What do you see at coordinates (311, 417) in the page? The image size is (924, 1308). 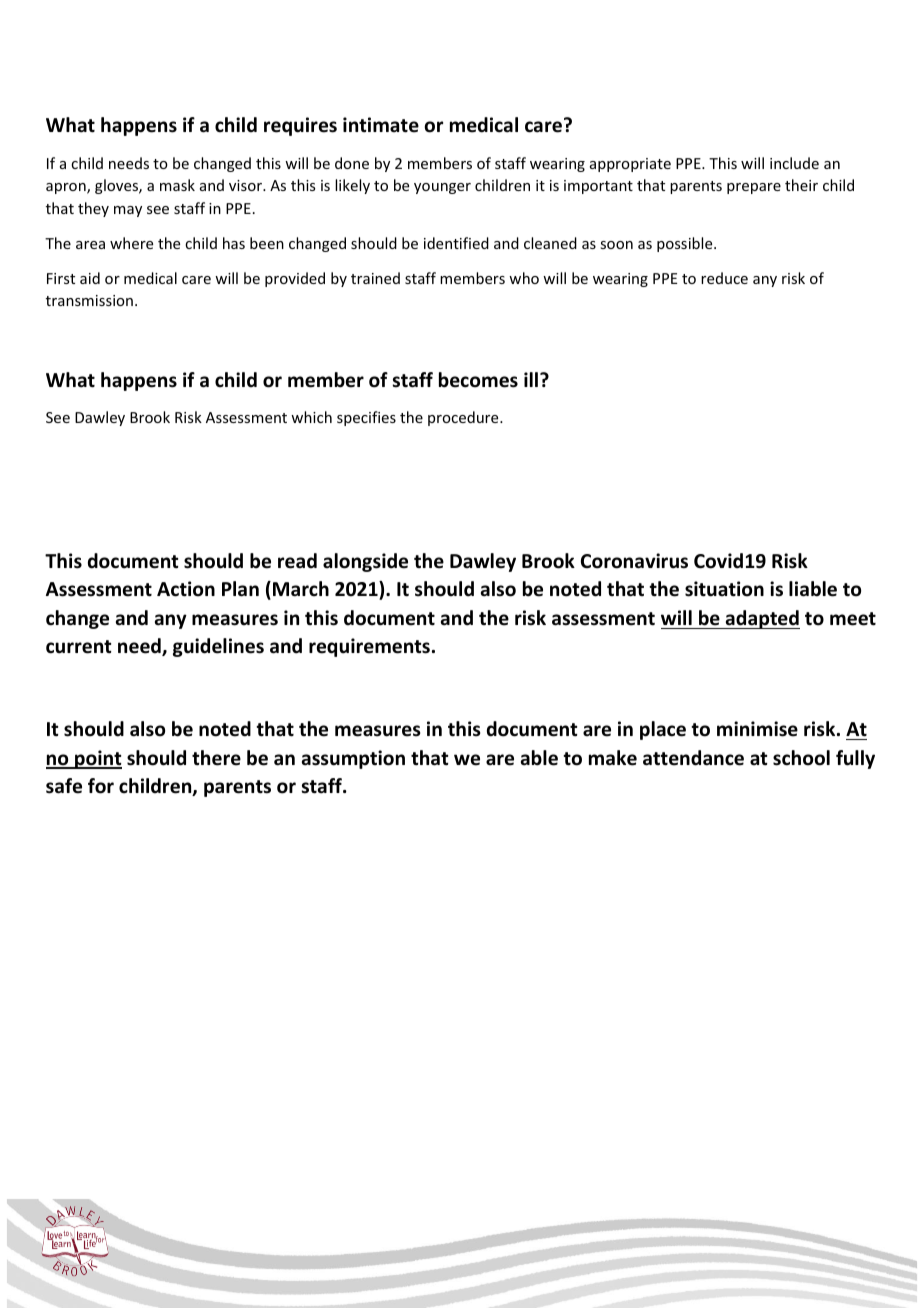 I see `which` at bounding box center [311, 417].
